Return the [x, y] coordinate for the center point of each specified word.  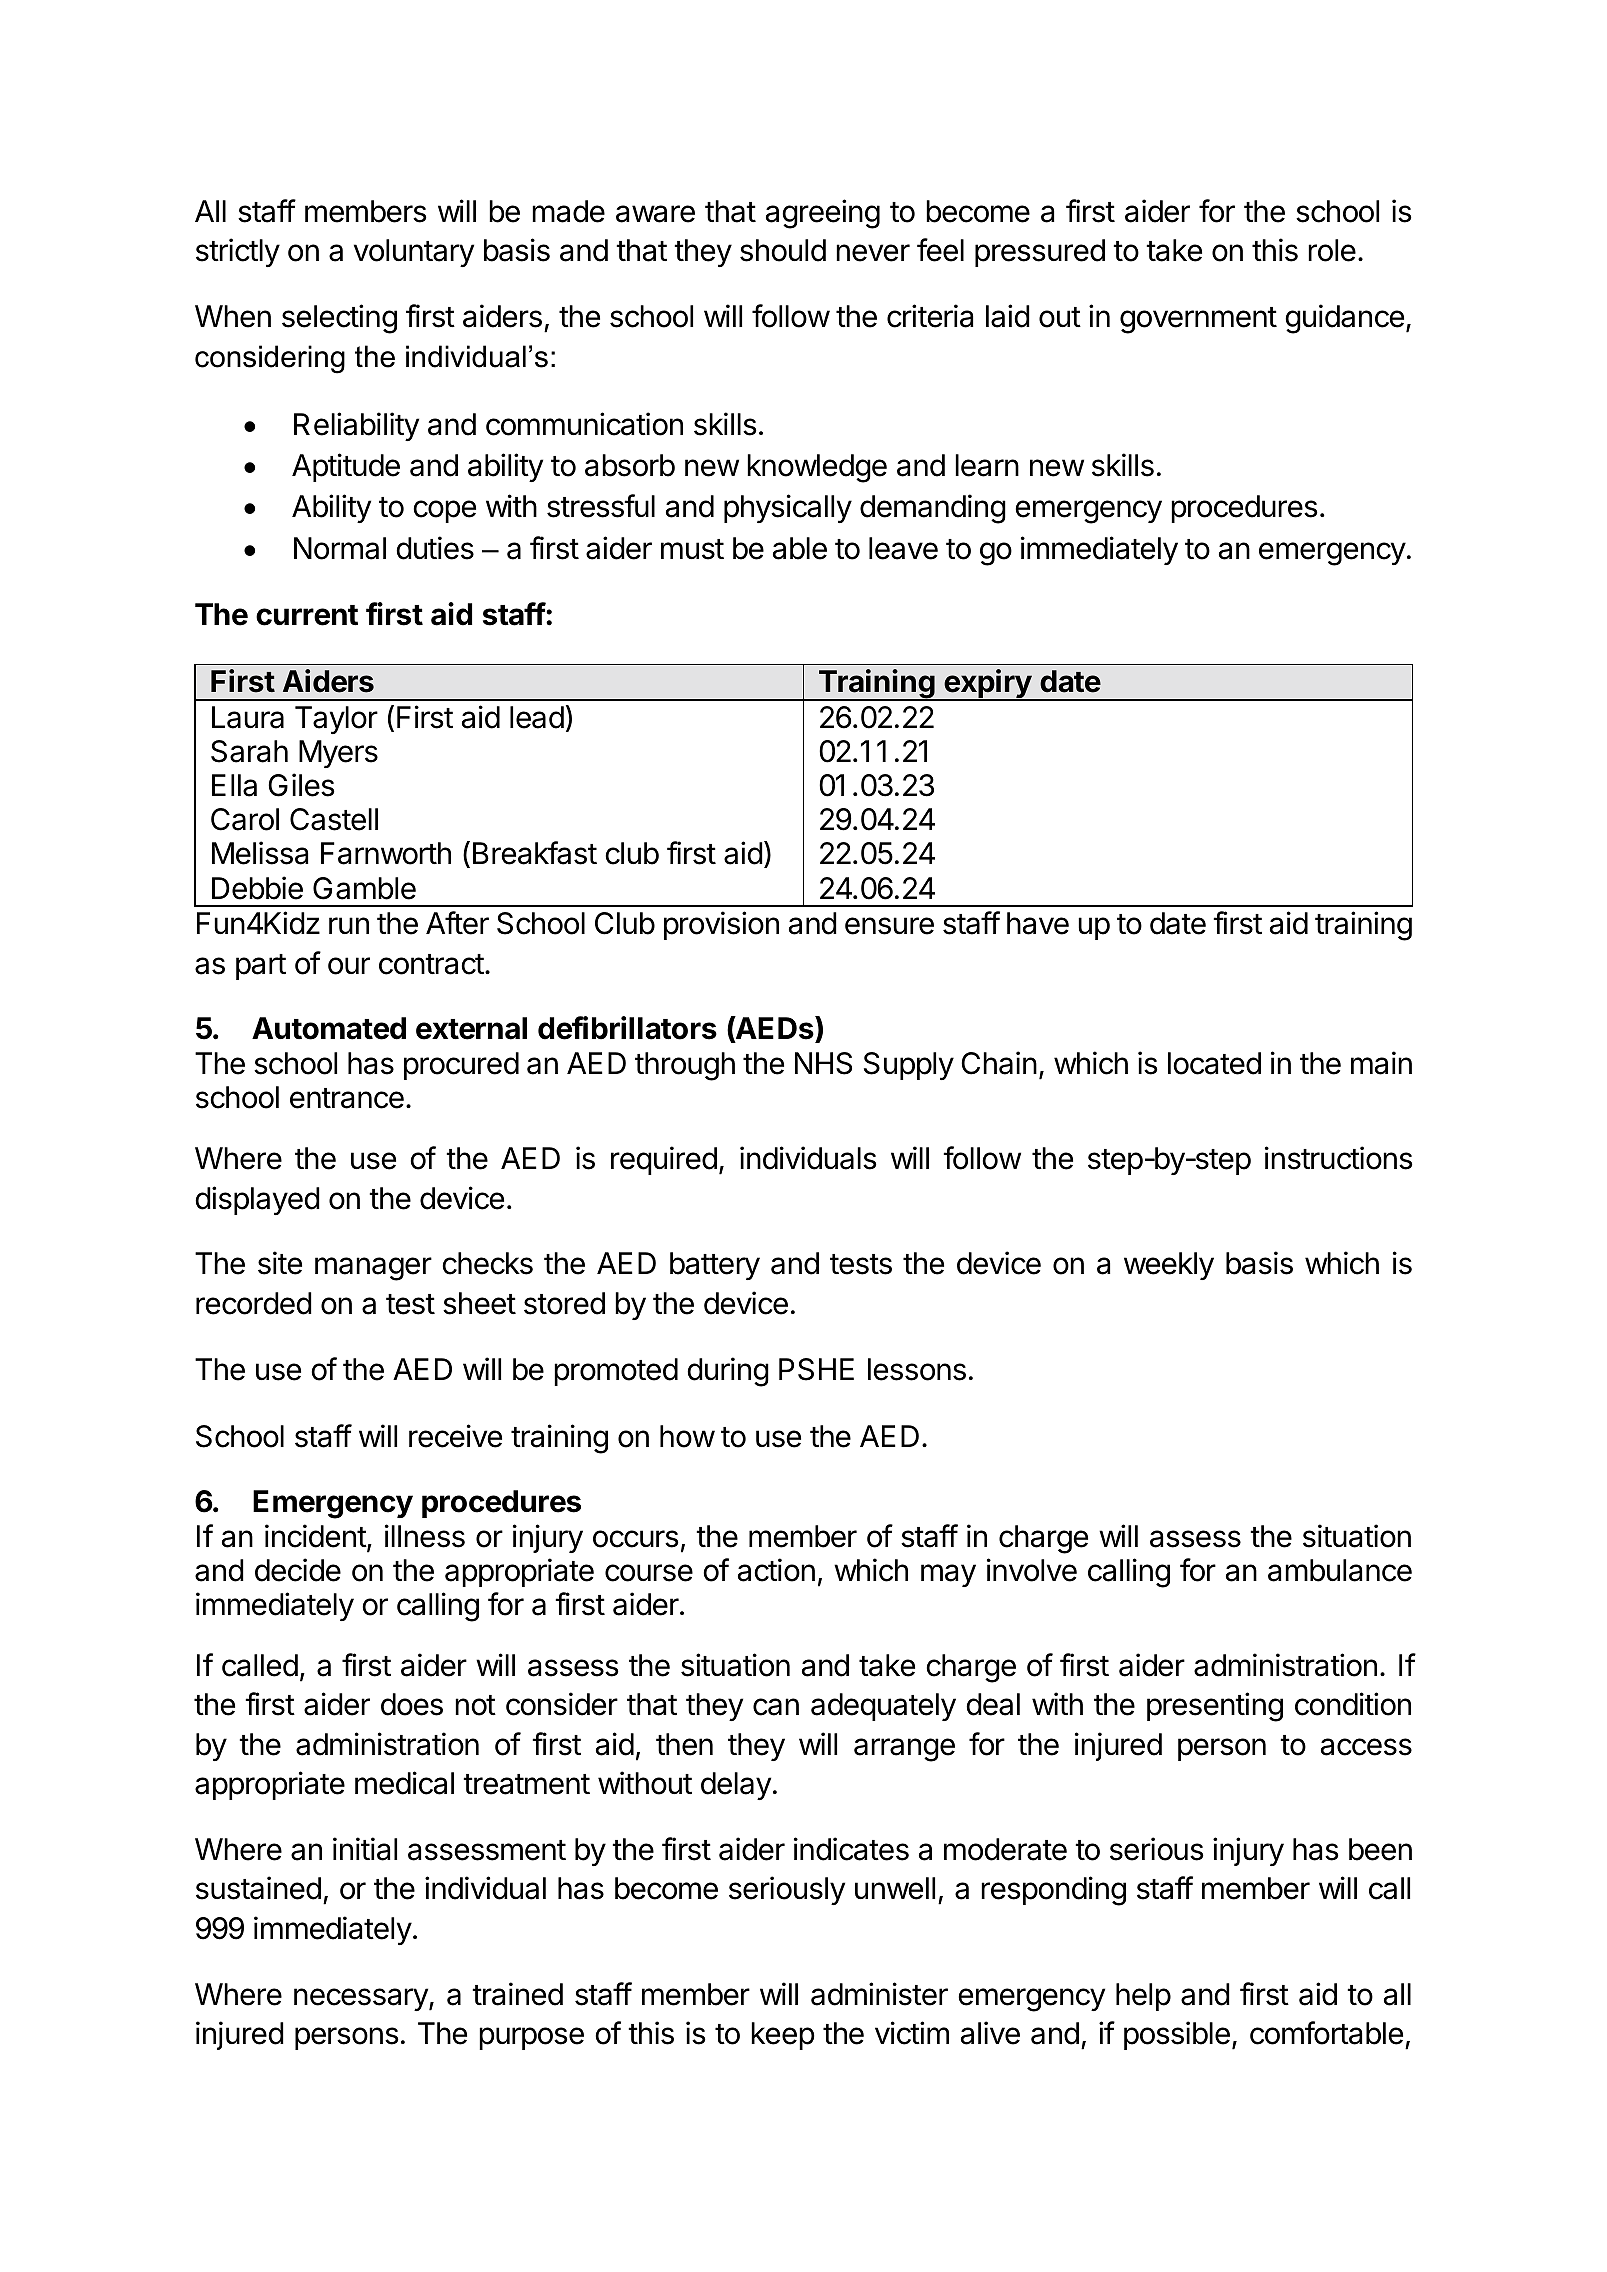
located [1214, 1063]
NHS [823, 1063]
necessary [362, 1999]
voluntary [414, 253]
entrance [347, 1098]
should [783, 250]
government [1198, 320]
